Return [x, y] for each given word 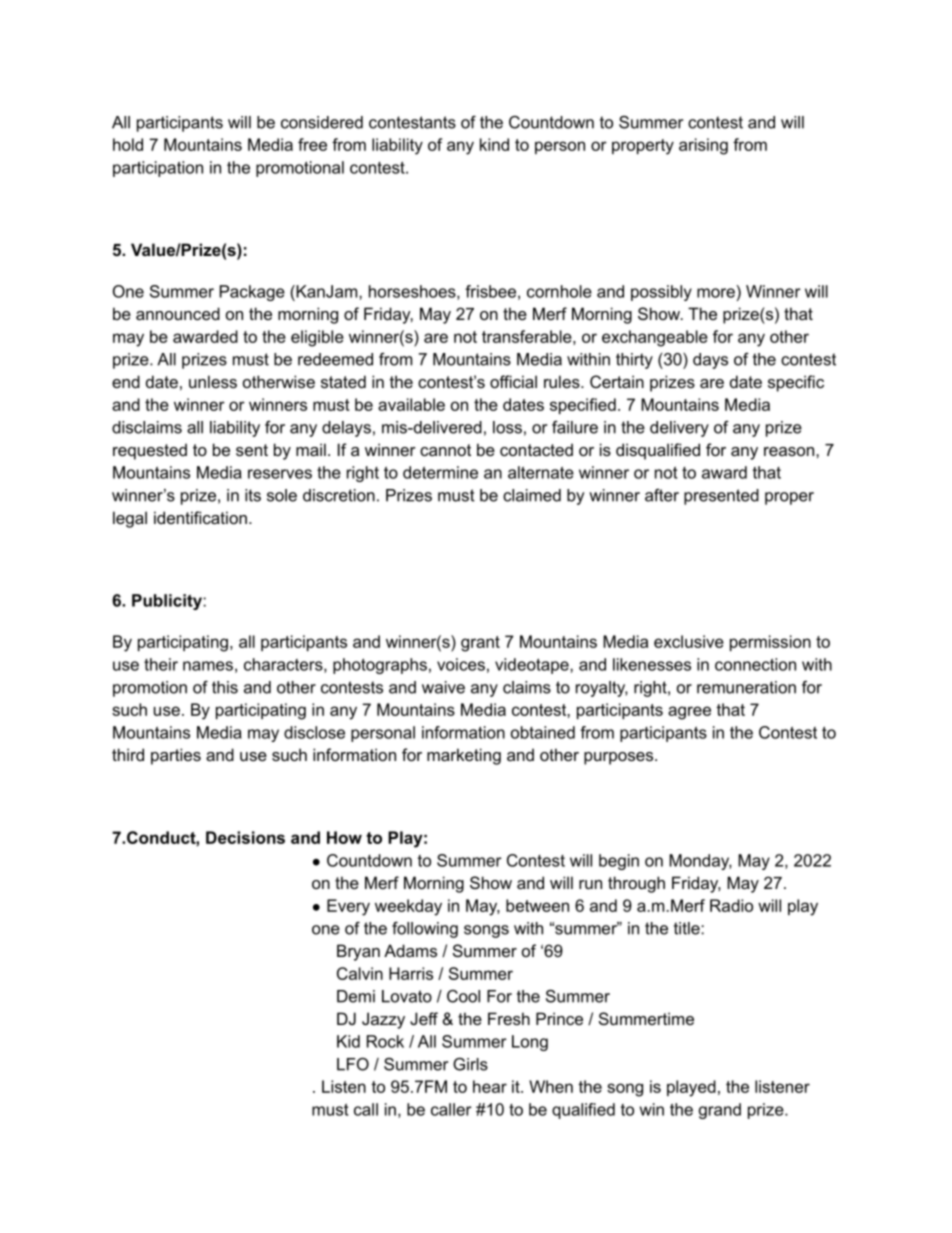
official [513, 381]
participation [158, 169]
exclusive [689, 641]
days [710, 361]
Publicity [168, 602]
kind [494, 144]
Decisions [245, 837]
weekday [408, 907]
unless [213, 381]
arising [703, 146]
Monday [700, 862]
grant [480, 644]
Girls [470, 1064]
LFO [353, 1064]
